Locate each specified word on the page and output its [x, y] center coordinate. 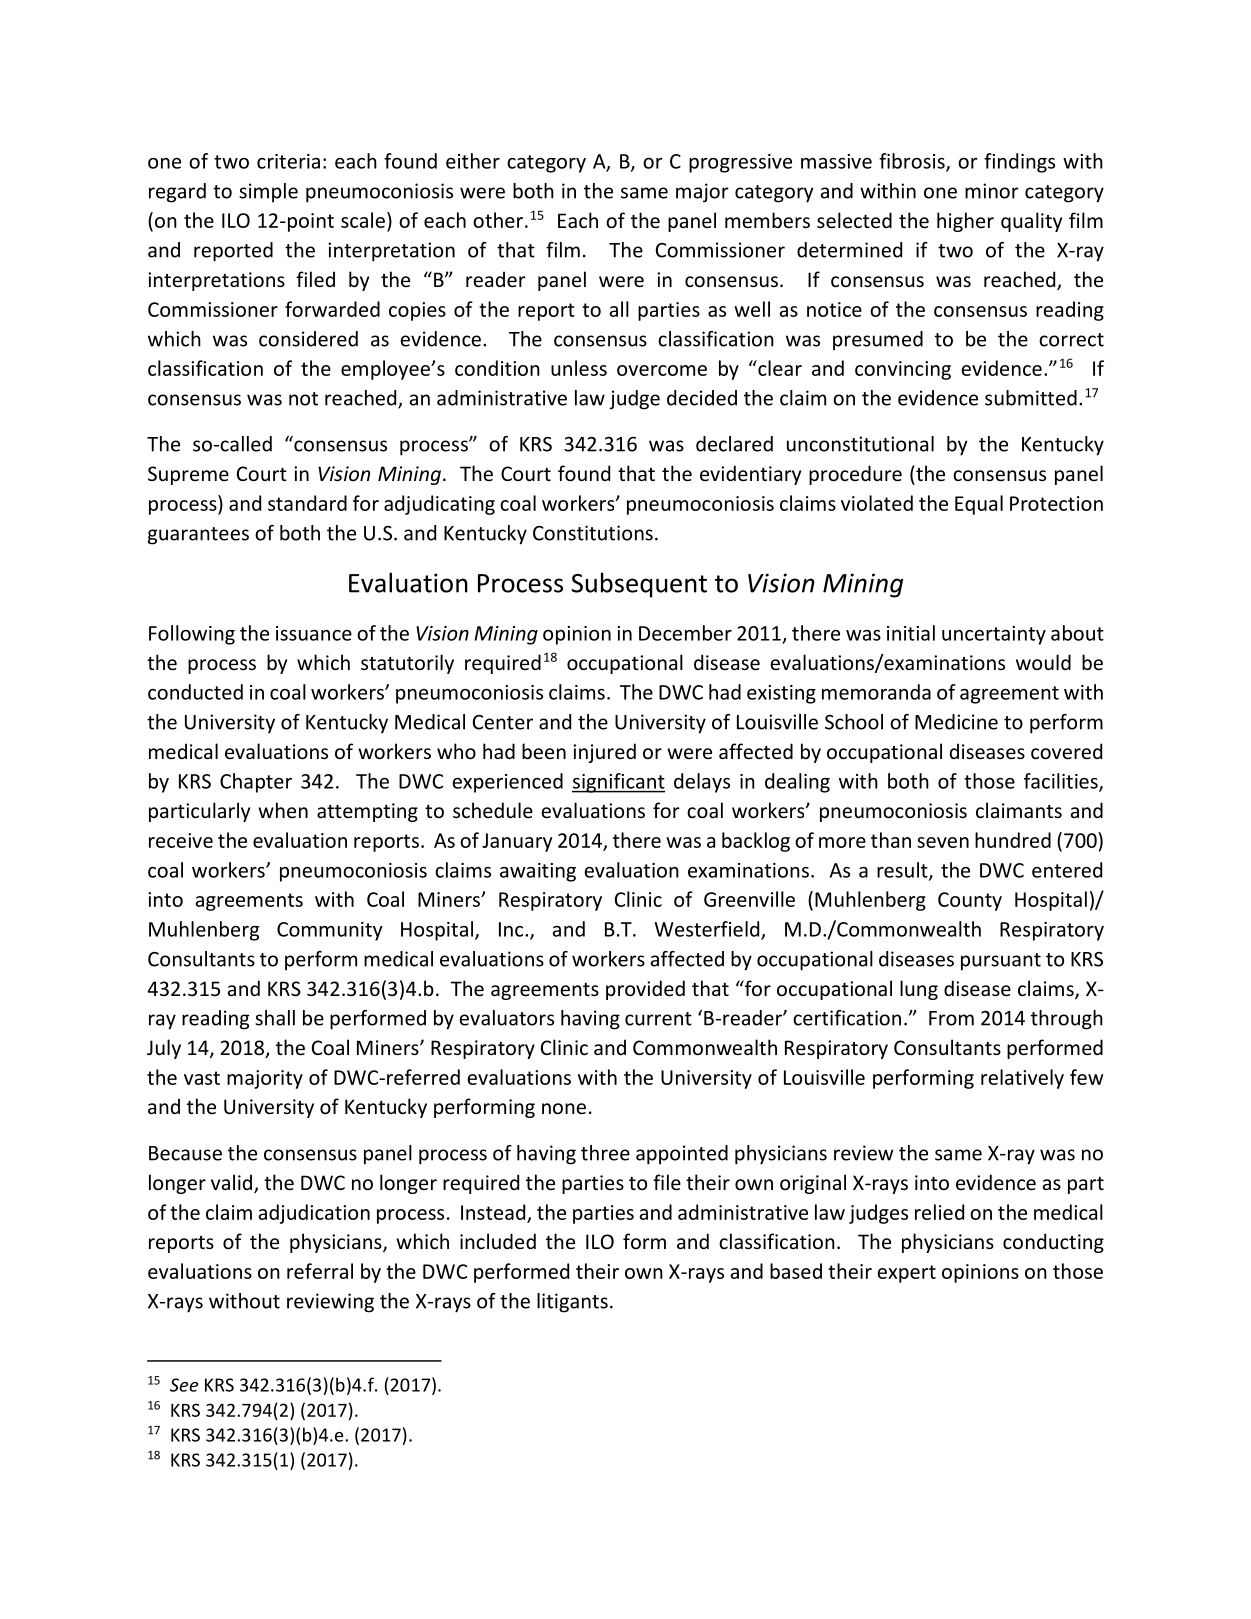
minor [992, 191]
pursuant [1001, 962]
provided [645, 990]
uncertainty [994, 635]
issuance [314, 633]
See [184, 1385]
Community [330, 931]
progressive [740, 163]
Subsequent [639, 585]
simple [268, 193]
